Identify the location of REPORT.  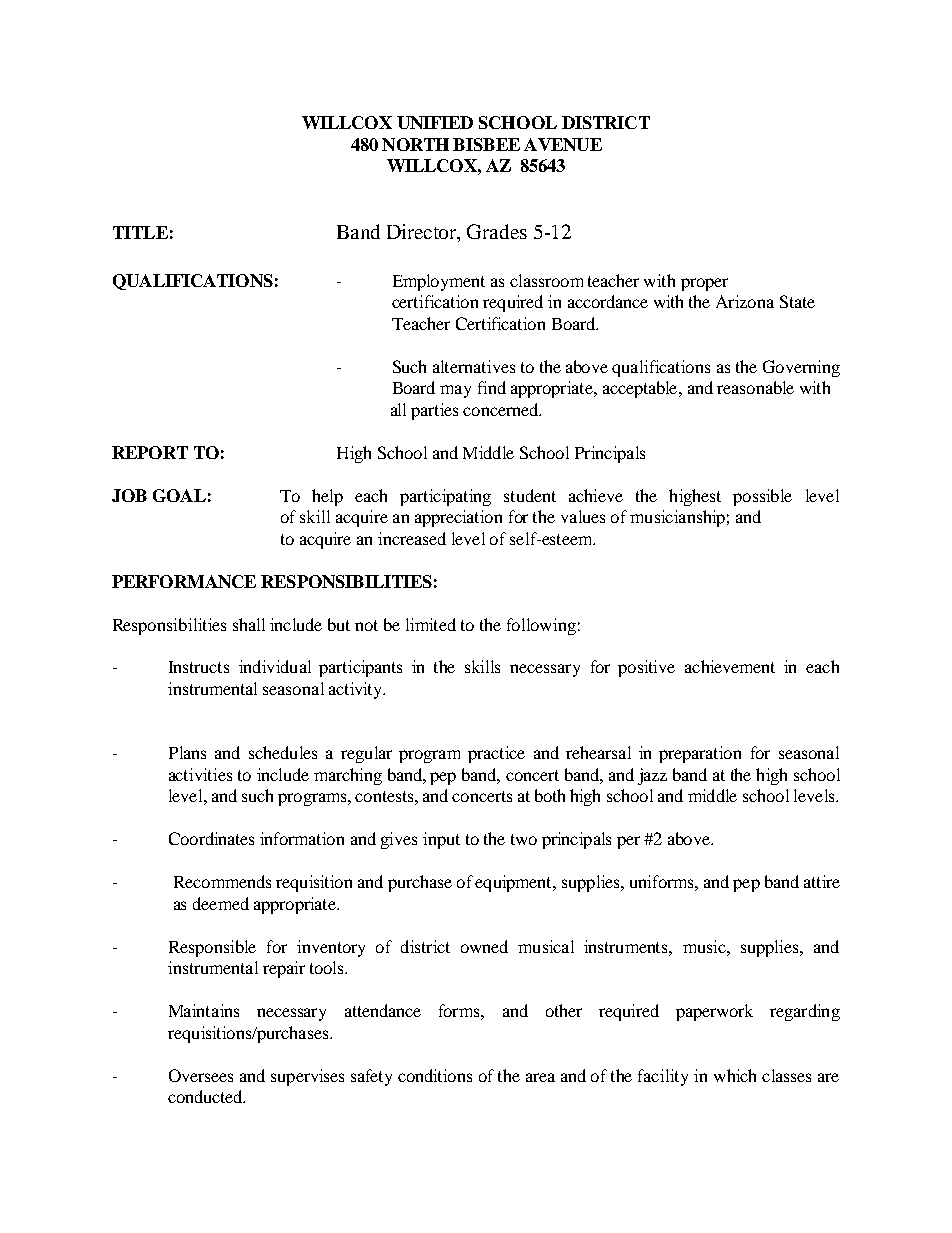
(150, 452).
